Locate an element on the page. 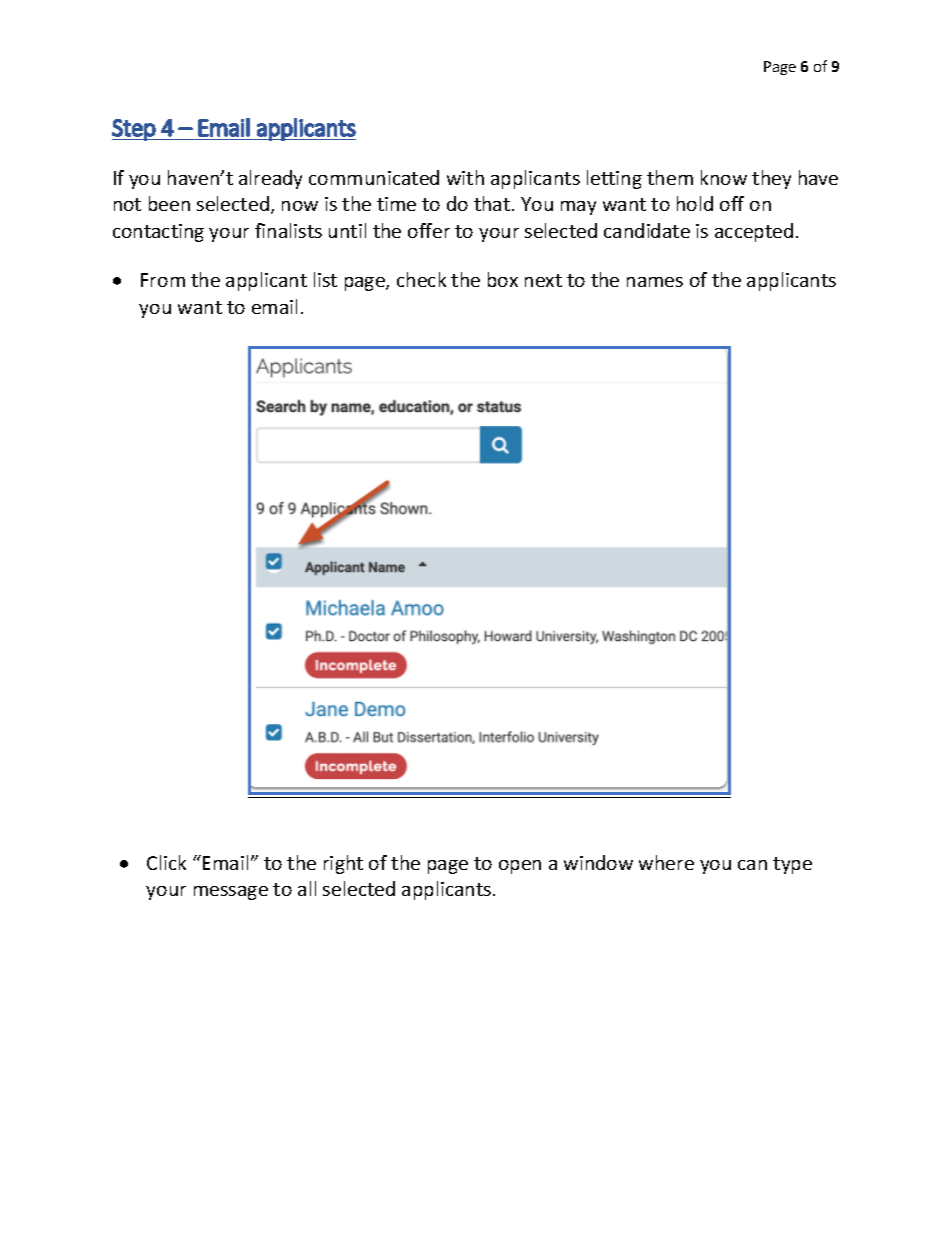 This page has width=952, height=1233. already is located at coordinates (270, 179).
